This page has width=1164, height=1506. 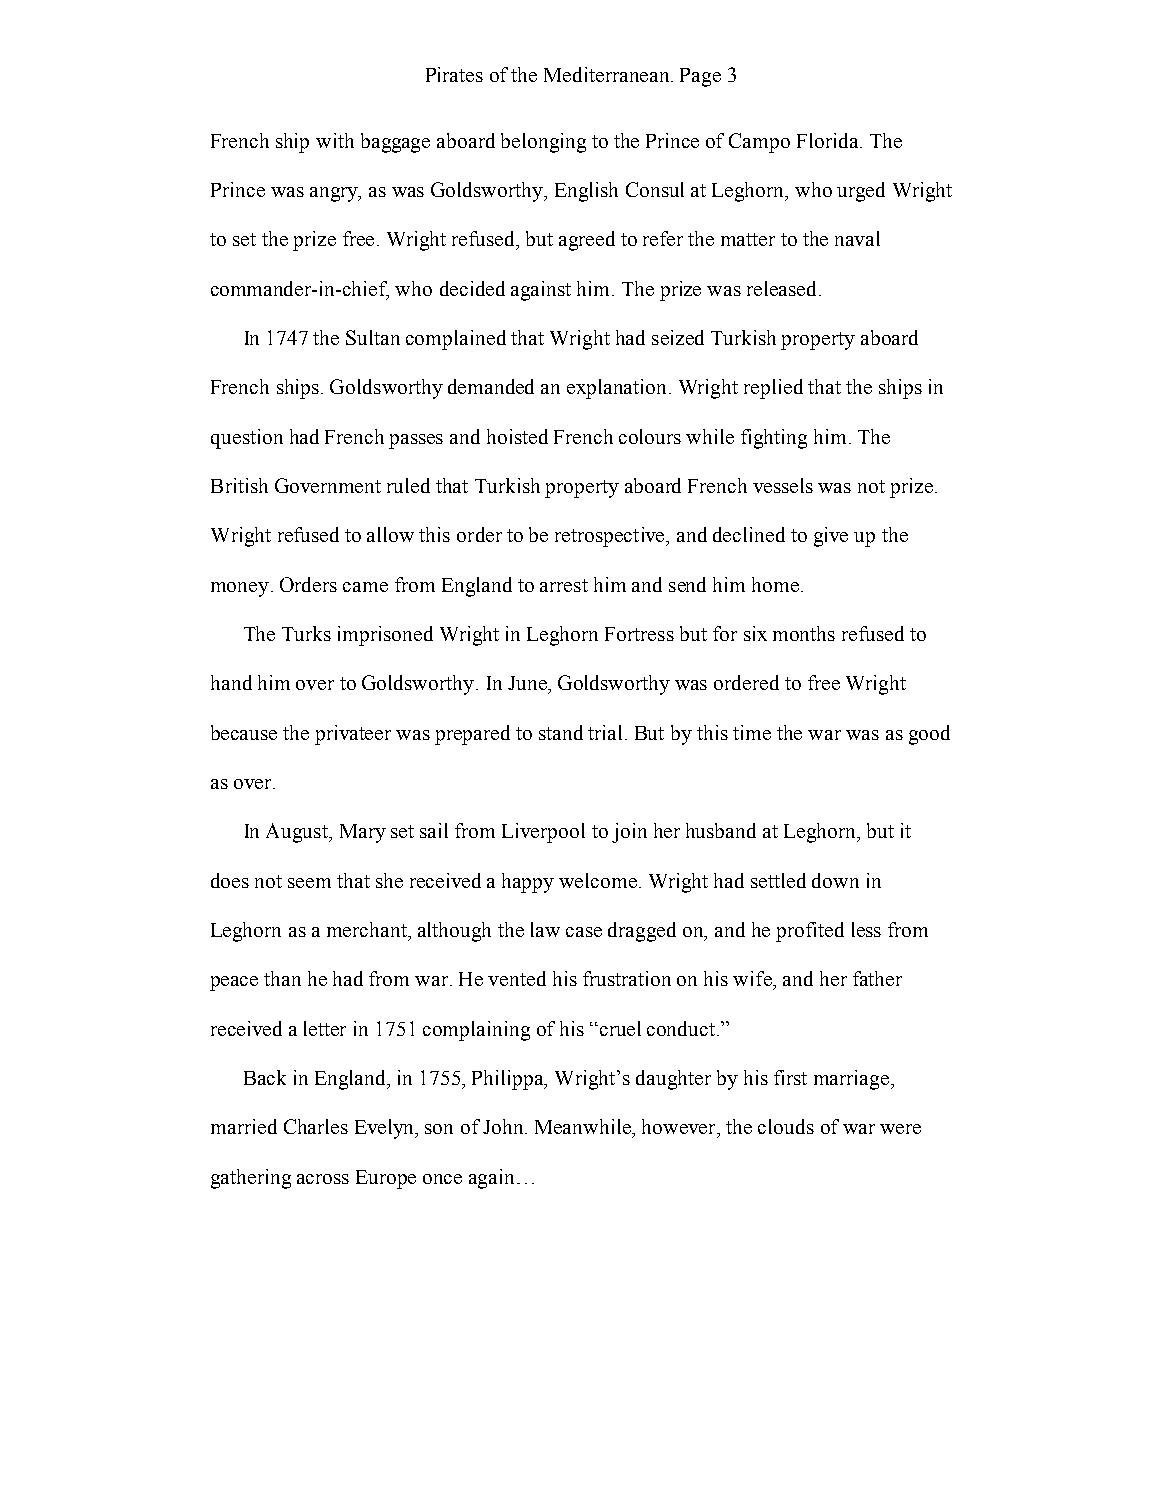 What do you see at coordinates (584, 932) in the page?
I see `case` at bounding box center [584, 932].
